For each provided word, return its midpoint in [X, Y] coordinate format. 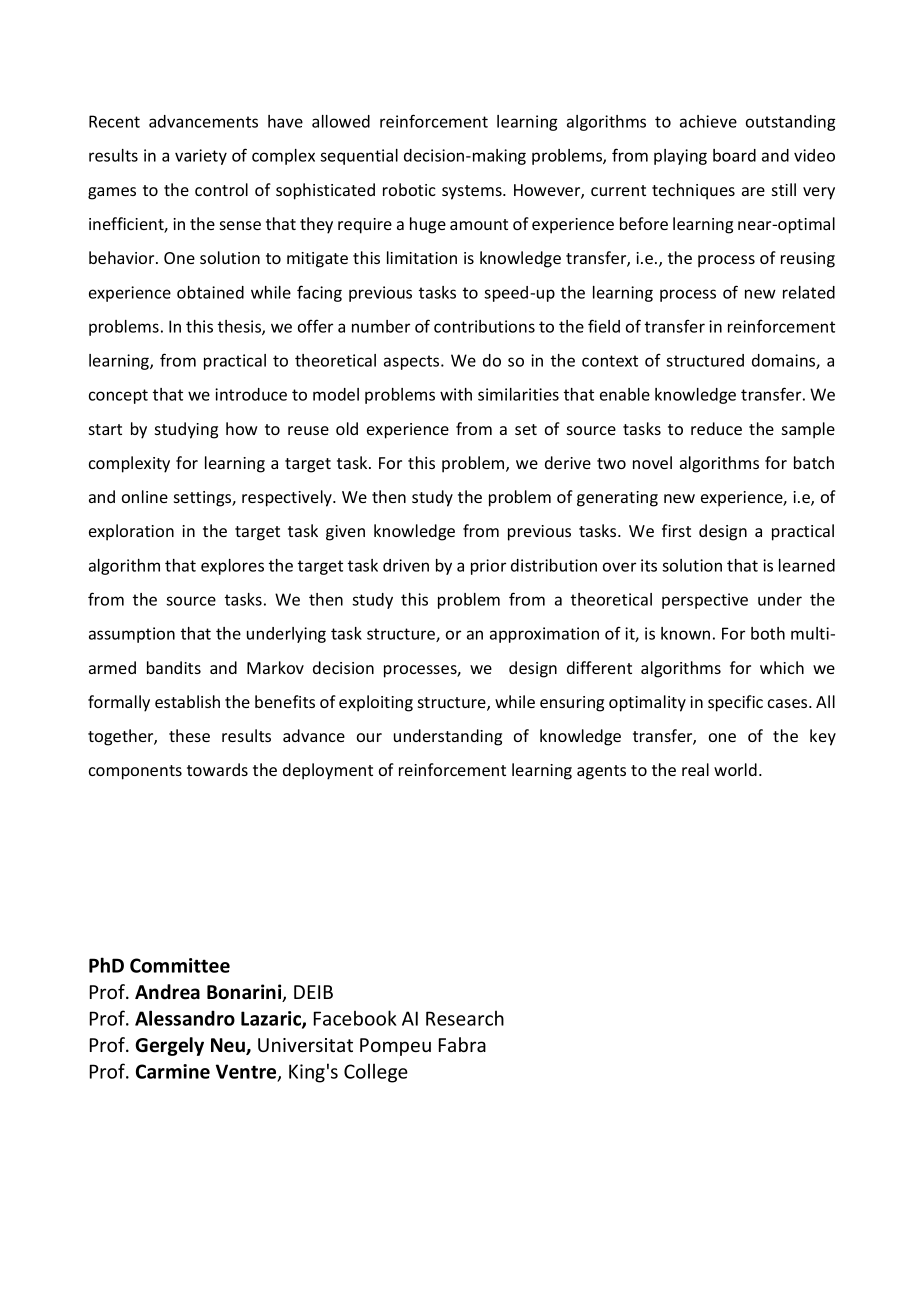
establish [187, 701]
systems [473, 192]
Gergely [169, 1046]
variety [201, 157]
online [145, 496]
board [734, 155]
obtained [210, 292]
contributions [484, 326]
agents [601, 772]
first [676, 530]
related [809, 292]
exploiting [376, 703]
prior [488, 567]
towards [217, 769]
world [735, 769]
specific [735, 703]
